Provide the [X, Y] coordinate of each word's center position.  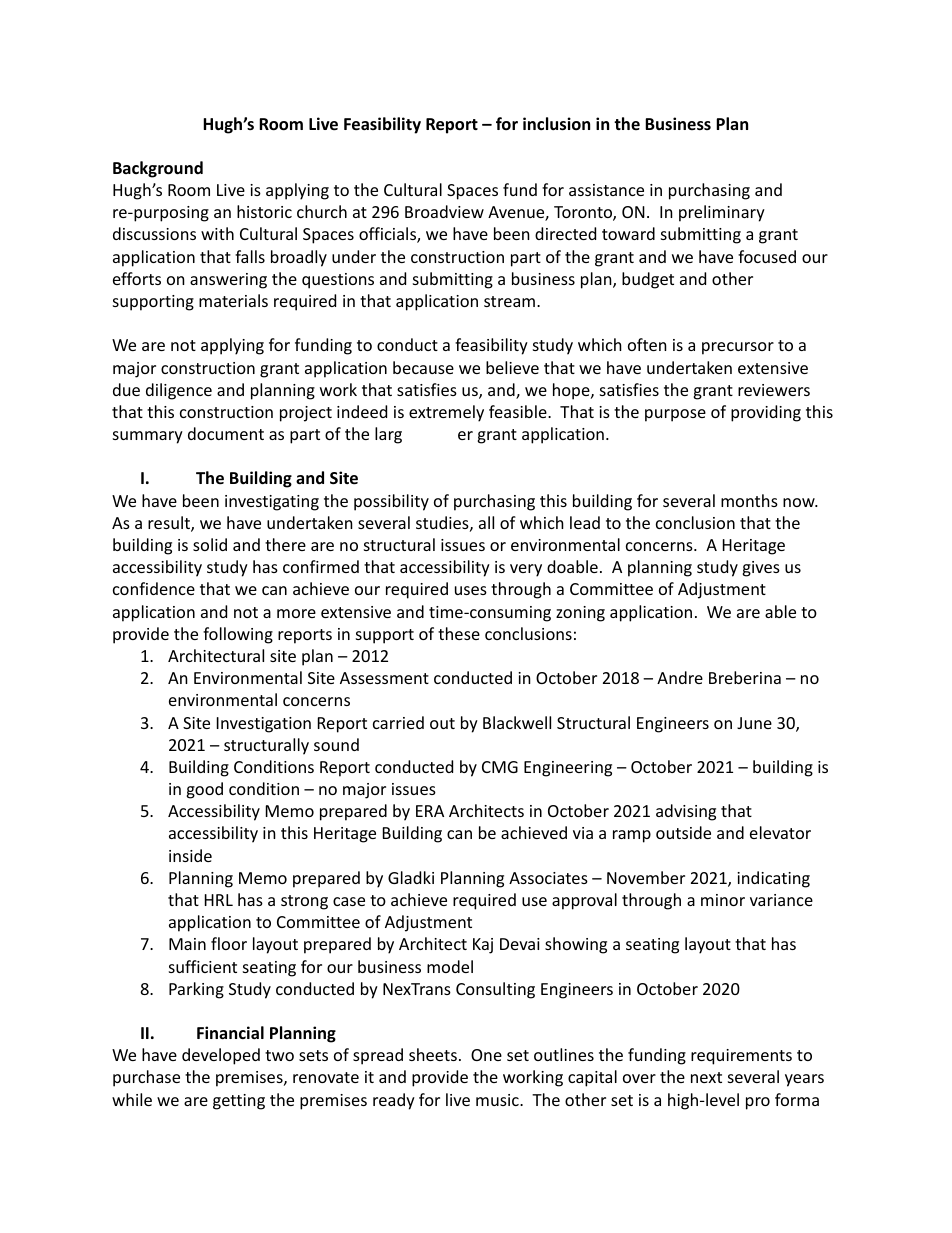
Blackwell [517, 722]
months [749, 500]
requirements [741, 1057]
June [754, 723]
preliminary [722, 213]
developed [221, 1056]
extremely [446, 413]
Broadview [444, 211]
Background [158, 169]
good [204, 790]
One [486, 1055]
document [226, 433]
